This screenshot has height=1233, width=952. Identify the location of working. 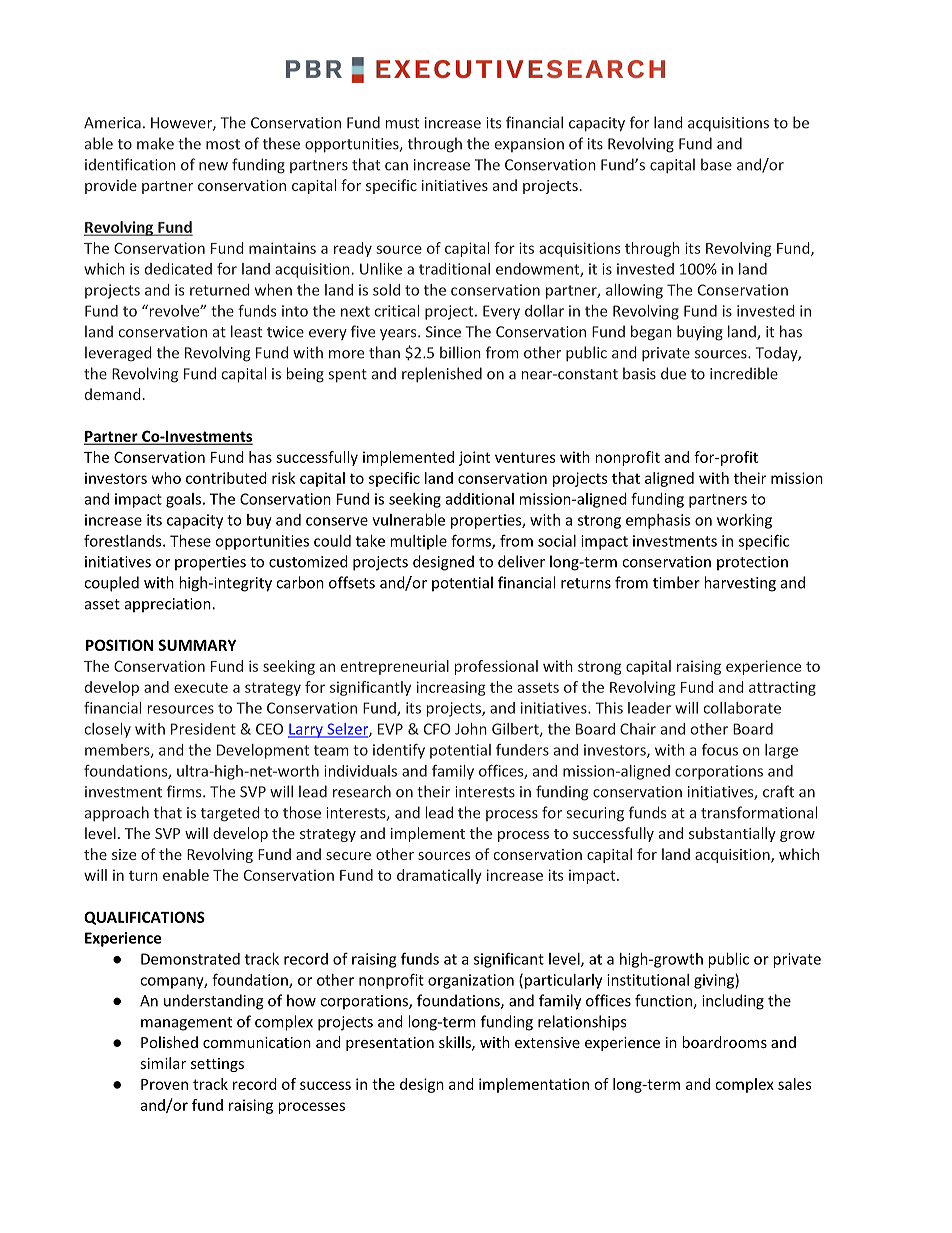
(744, 521).
